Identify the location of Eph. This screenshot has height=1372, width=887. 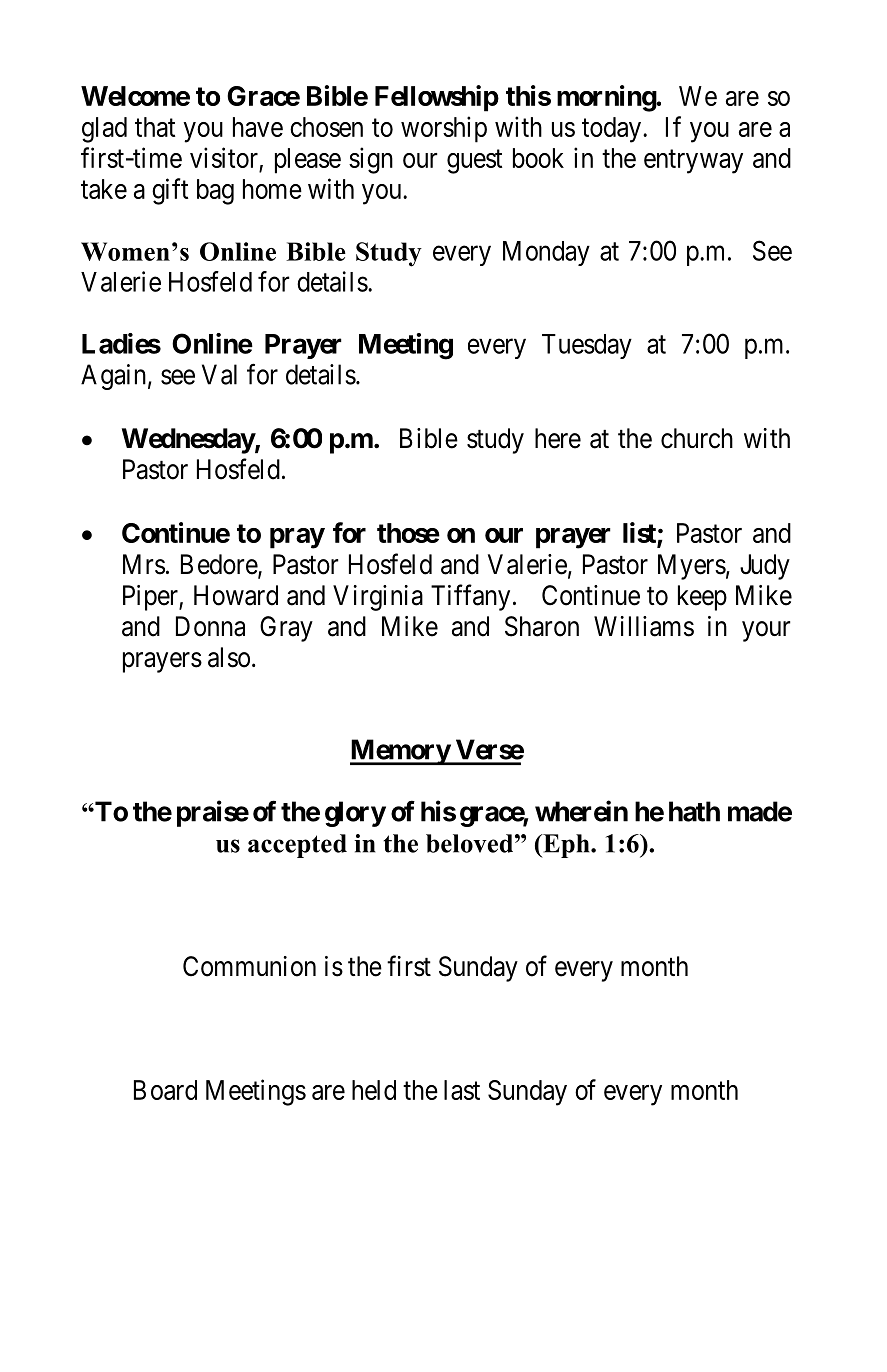
(566, 846).
